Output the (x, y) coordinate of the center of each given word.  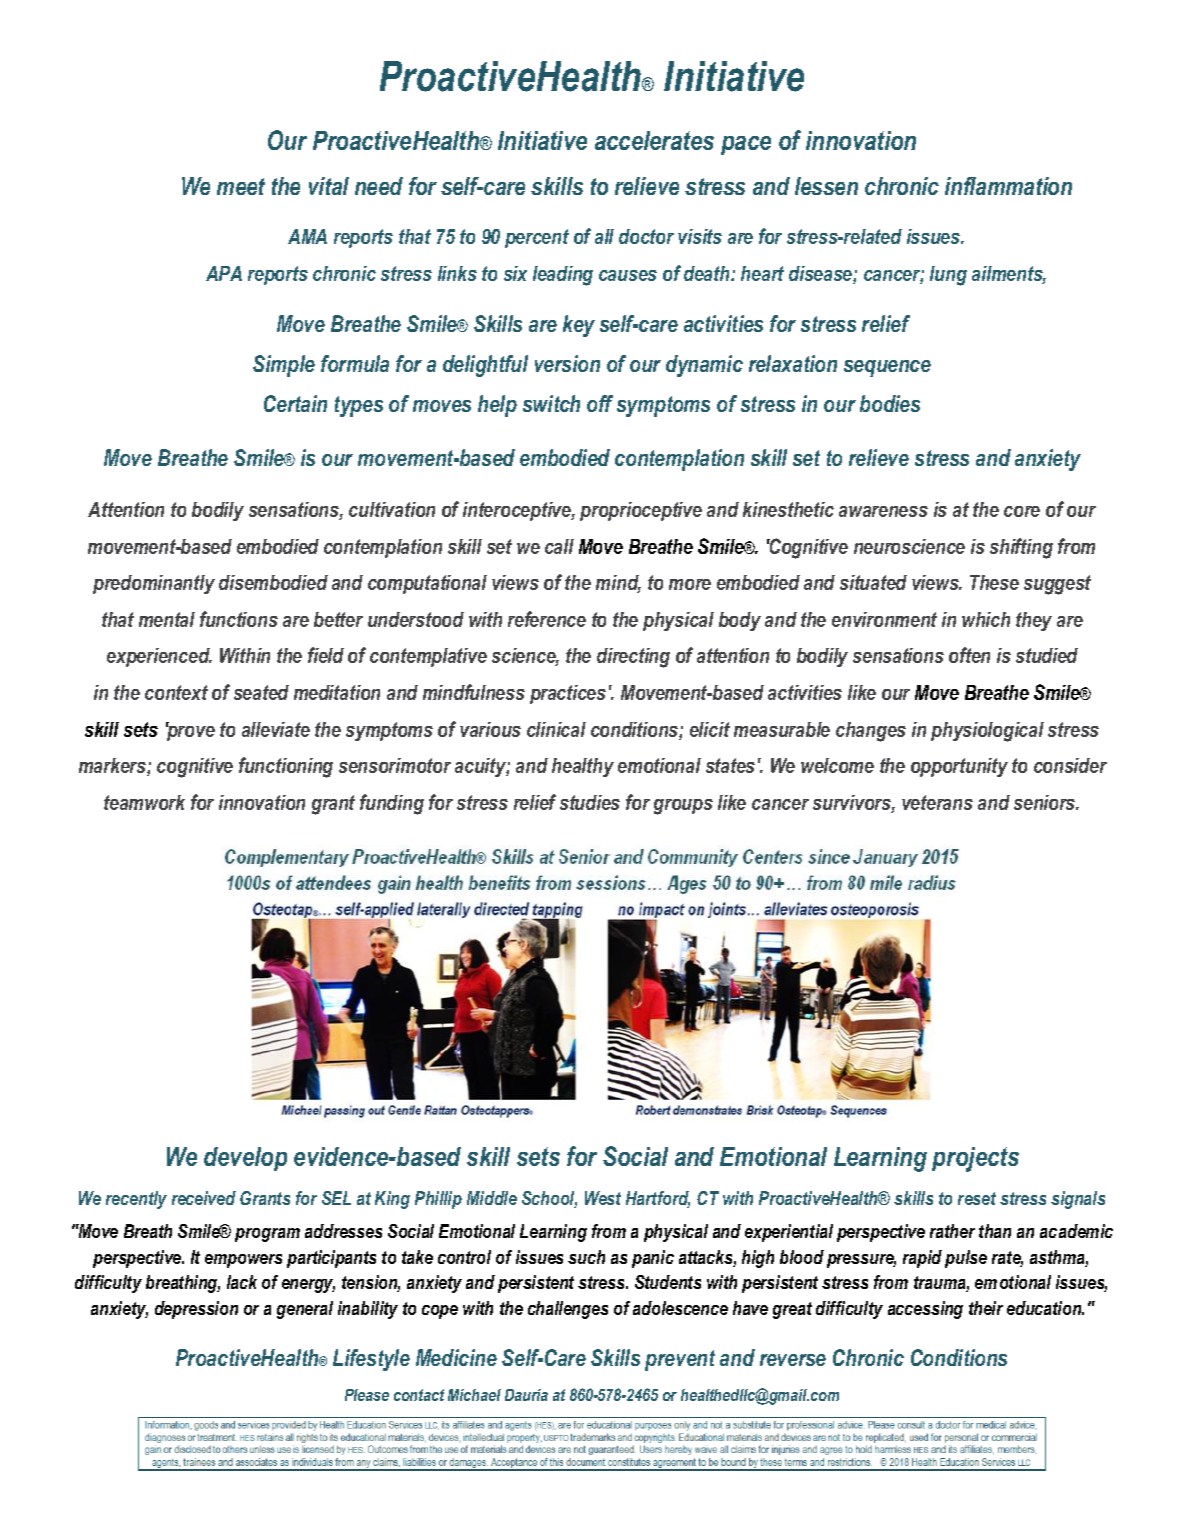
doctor (646, 236)
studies (590, 802)
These (994, 582)
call (559, 546)
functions (239, 619)
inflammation (1008, 186)
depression (196, 1310)
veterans (937, 802)
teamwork (144, 802)
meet (241, 186)
